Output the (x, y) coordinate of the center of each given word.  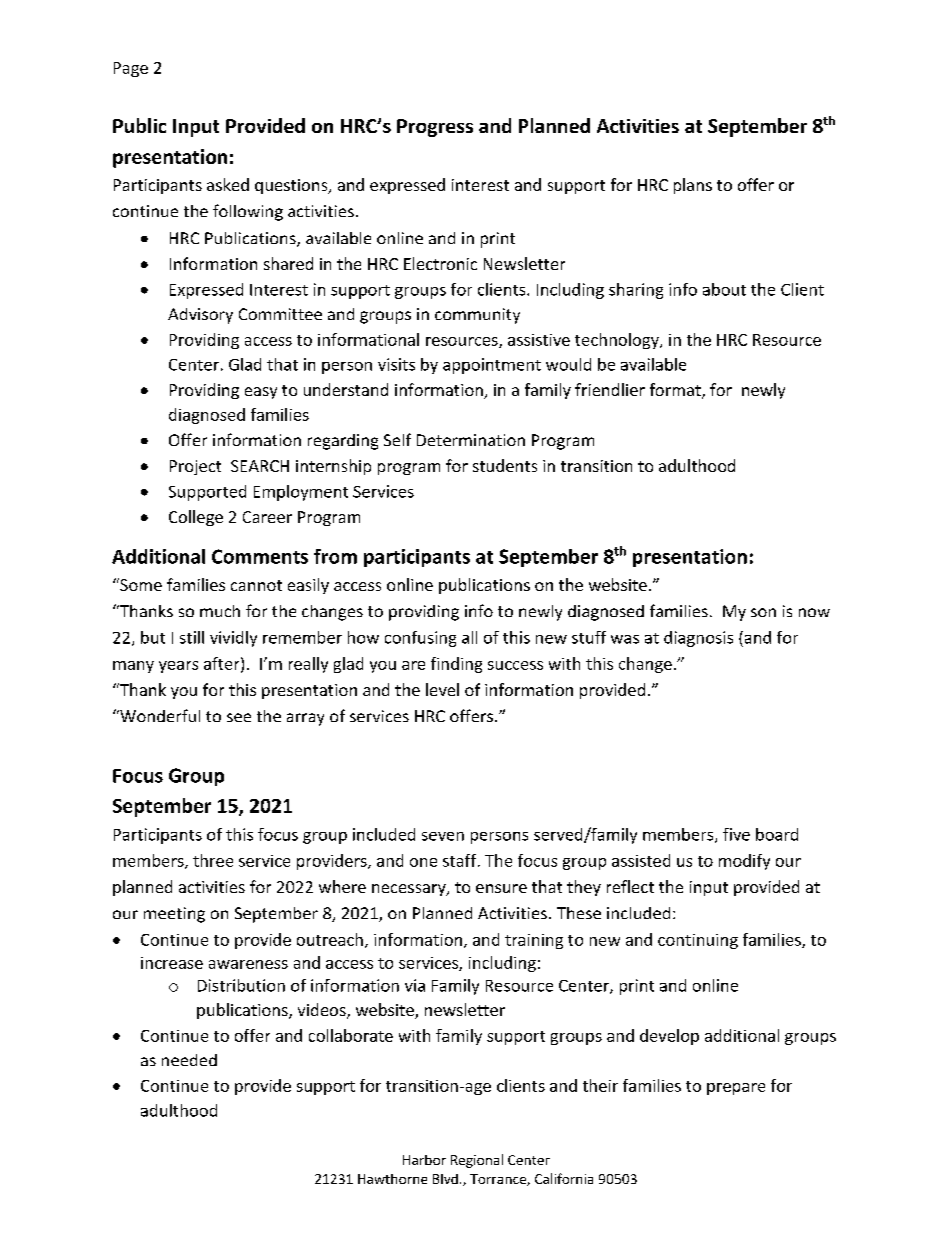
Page (131, 69)
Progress (435, 128)
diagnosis (698, 639)
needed (189, 1060)
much (220, 611)
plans (693, 186)
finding (456, 665)
